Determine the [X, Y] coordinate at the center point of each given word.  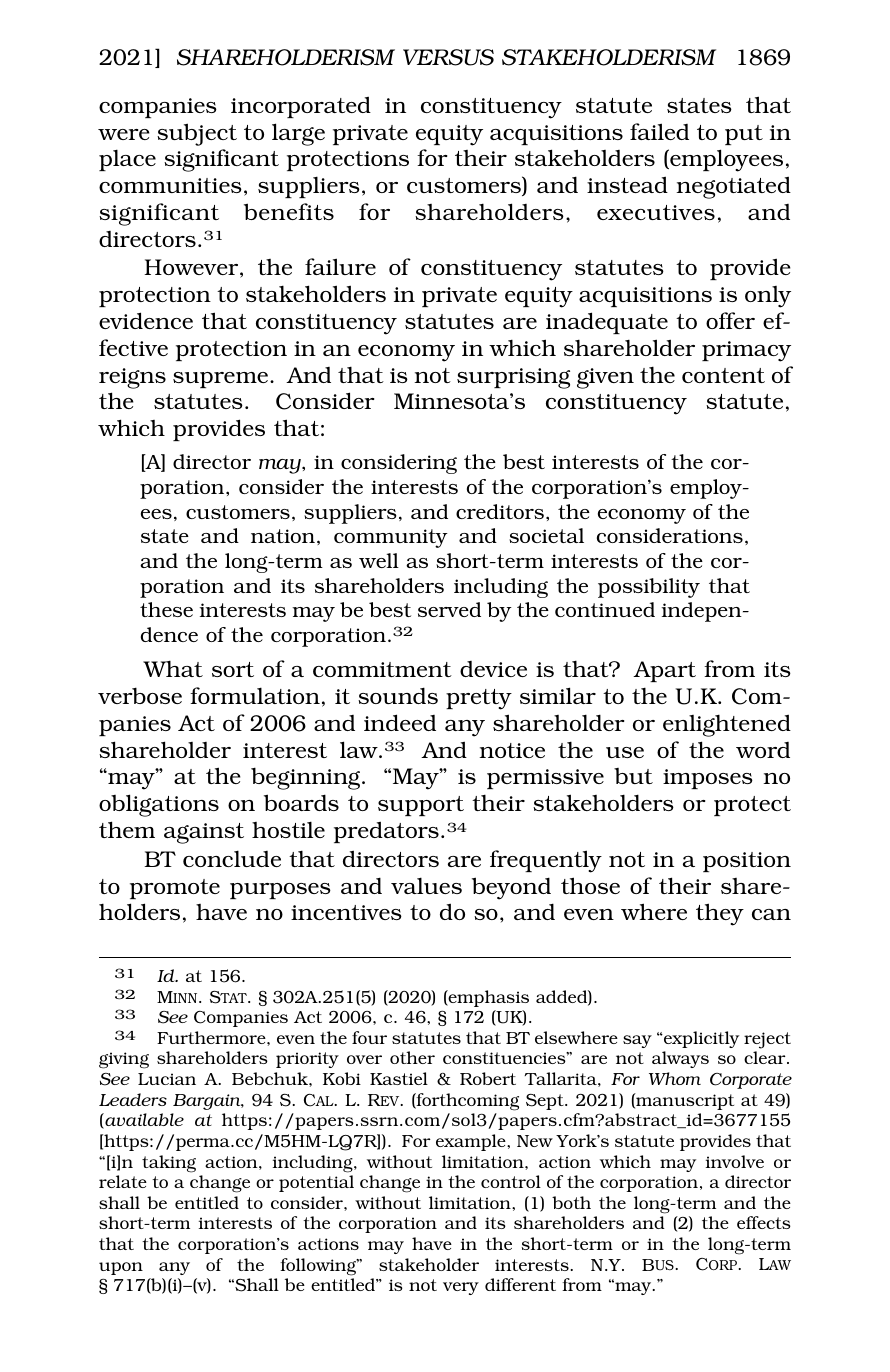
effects [764, 1222]
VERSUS [448, 57]
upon [121, 1268]
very [461, 1288]
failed [659, 131]
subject [197, 134]
